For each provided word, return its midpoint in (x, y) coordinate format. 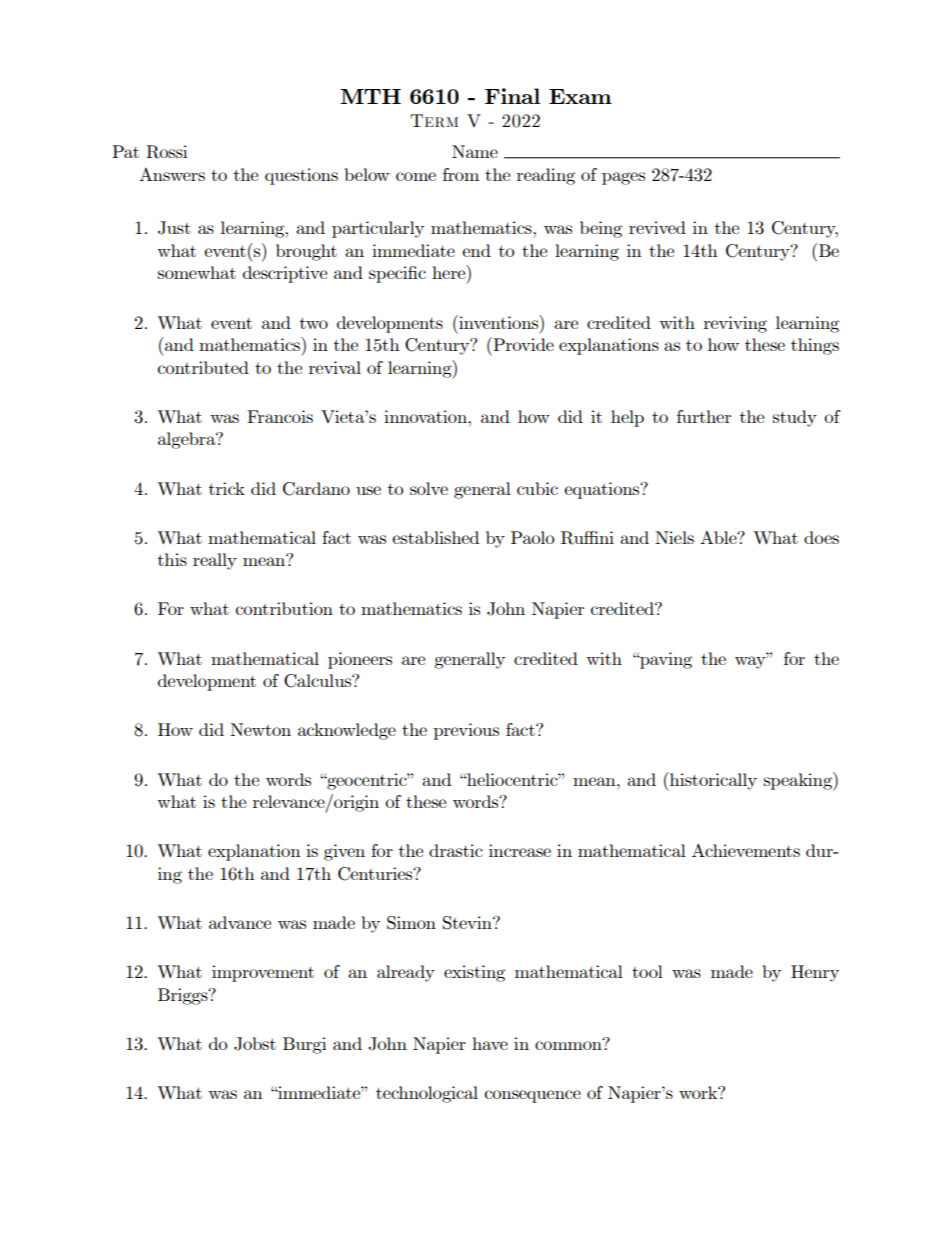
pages (623, 178)
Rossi (166, 152)
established (435, 537)
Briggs (184, 996)
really (215, 561)
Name (475, 151)
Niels (674, 537)
